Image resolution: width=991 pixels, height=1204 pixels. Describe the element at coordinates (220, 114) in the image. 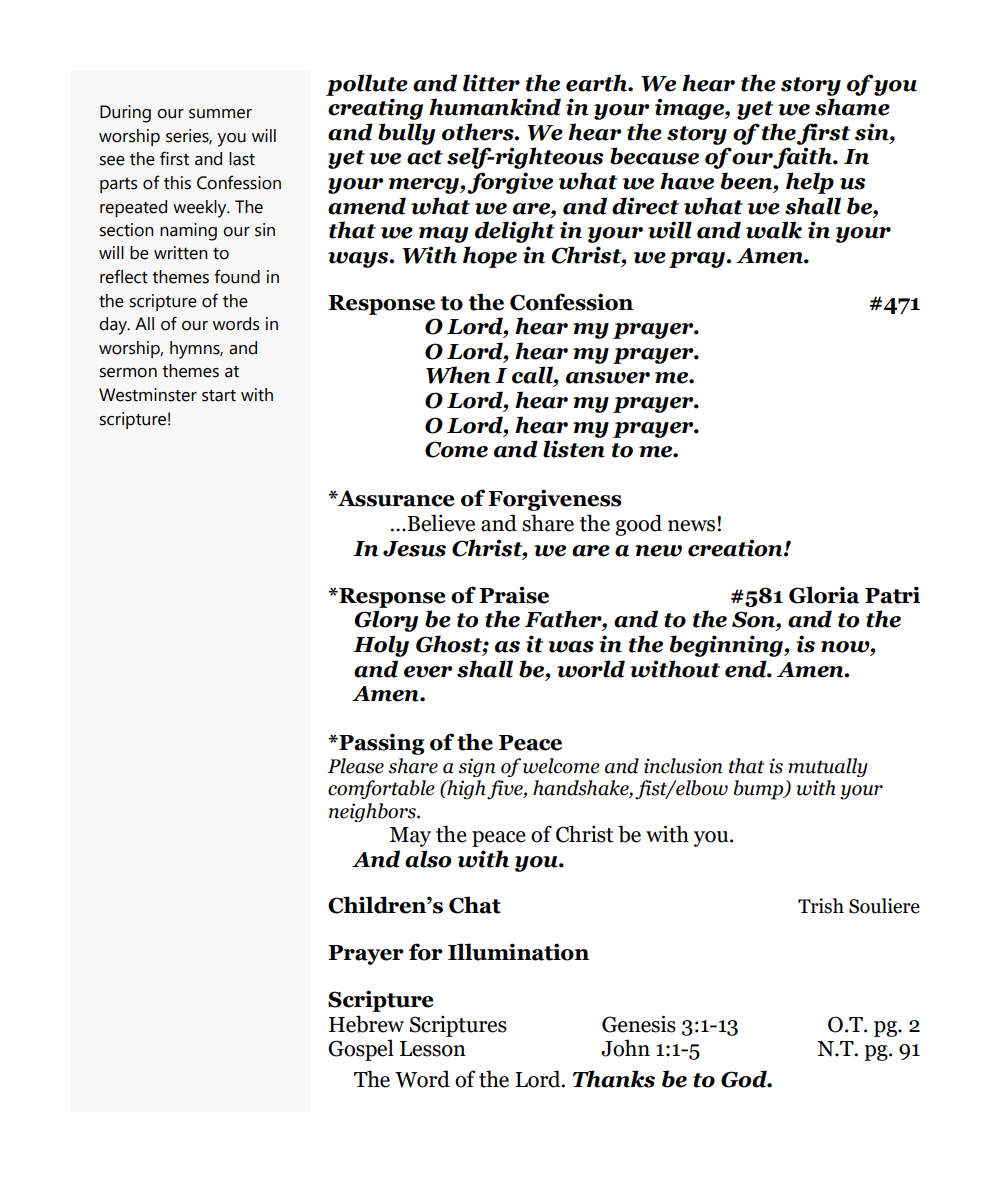

I see `summer` at that location.
